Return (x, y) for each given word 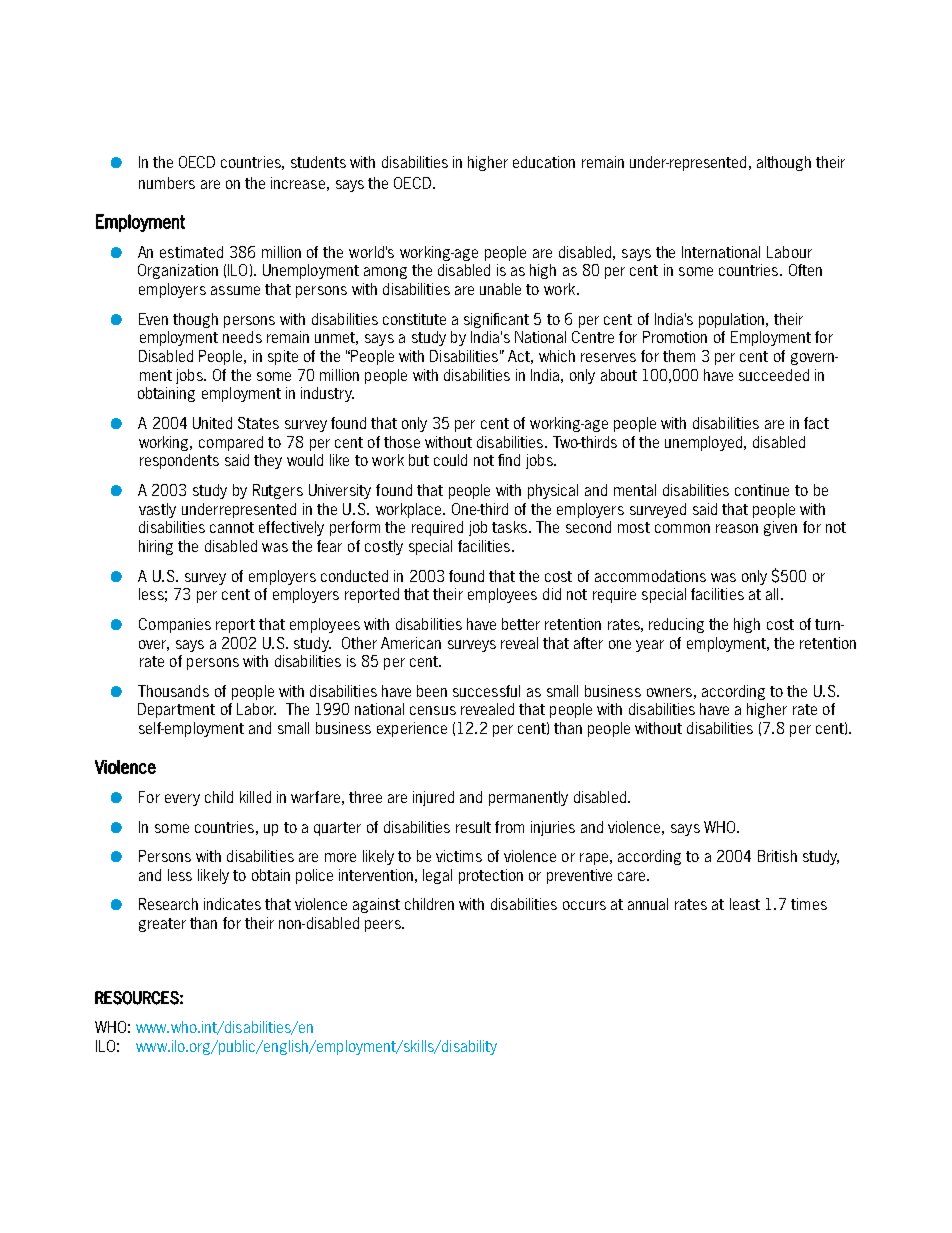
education (544, 162)
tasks (509, 527)
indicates (232, 904)
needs (242, 337)
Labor (256, 709)
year (650, 646)
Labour (789, 252)
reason (737, 528)
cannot (232, 527)
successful (486, 691)
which (557, 356)
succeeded (774, 375)
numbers (167, 183)
